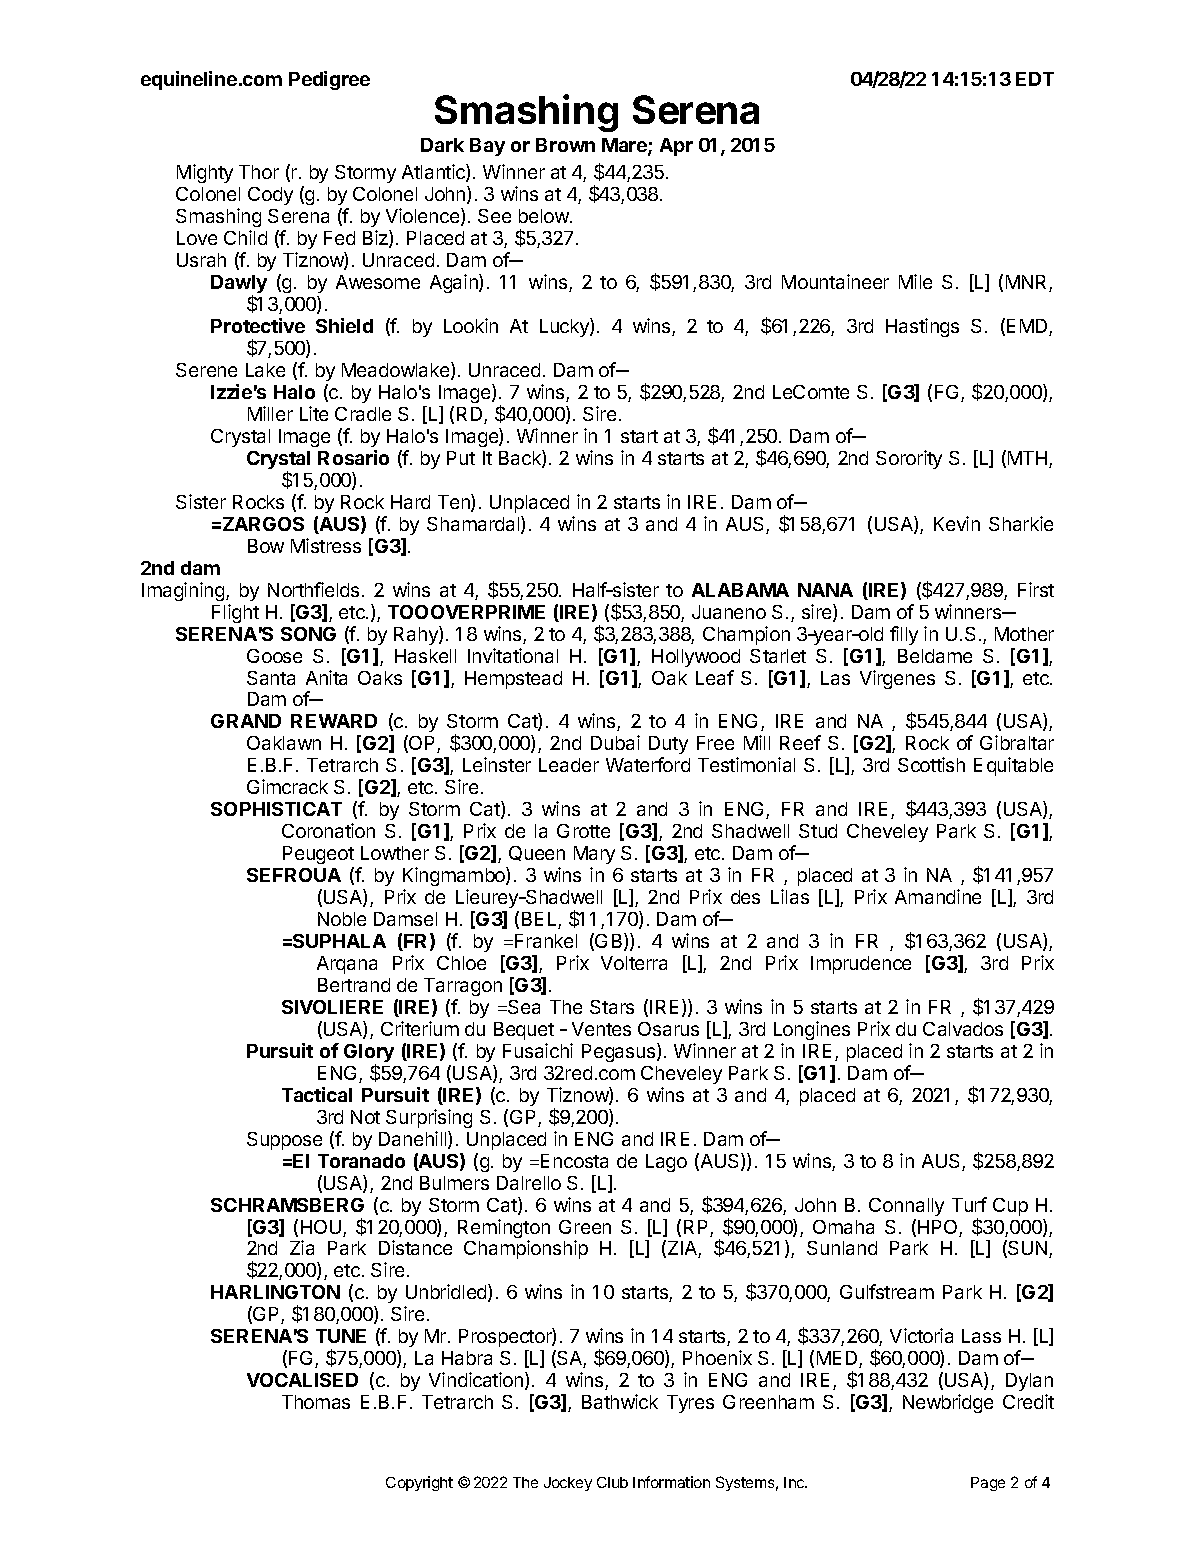 The image size is (1195, 1546). What do you see at coordinates (625, 146) in the page?
I see `Mare` at bounding box center [625, 146].
